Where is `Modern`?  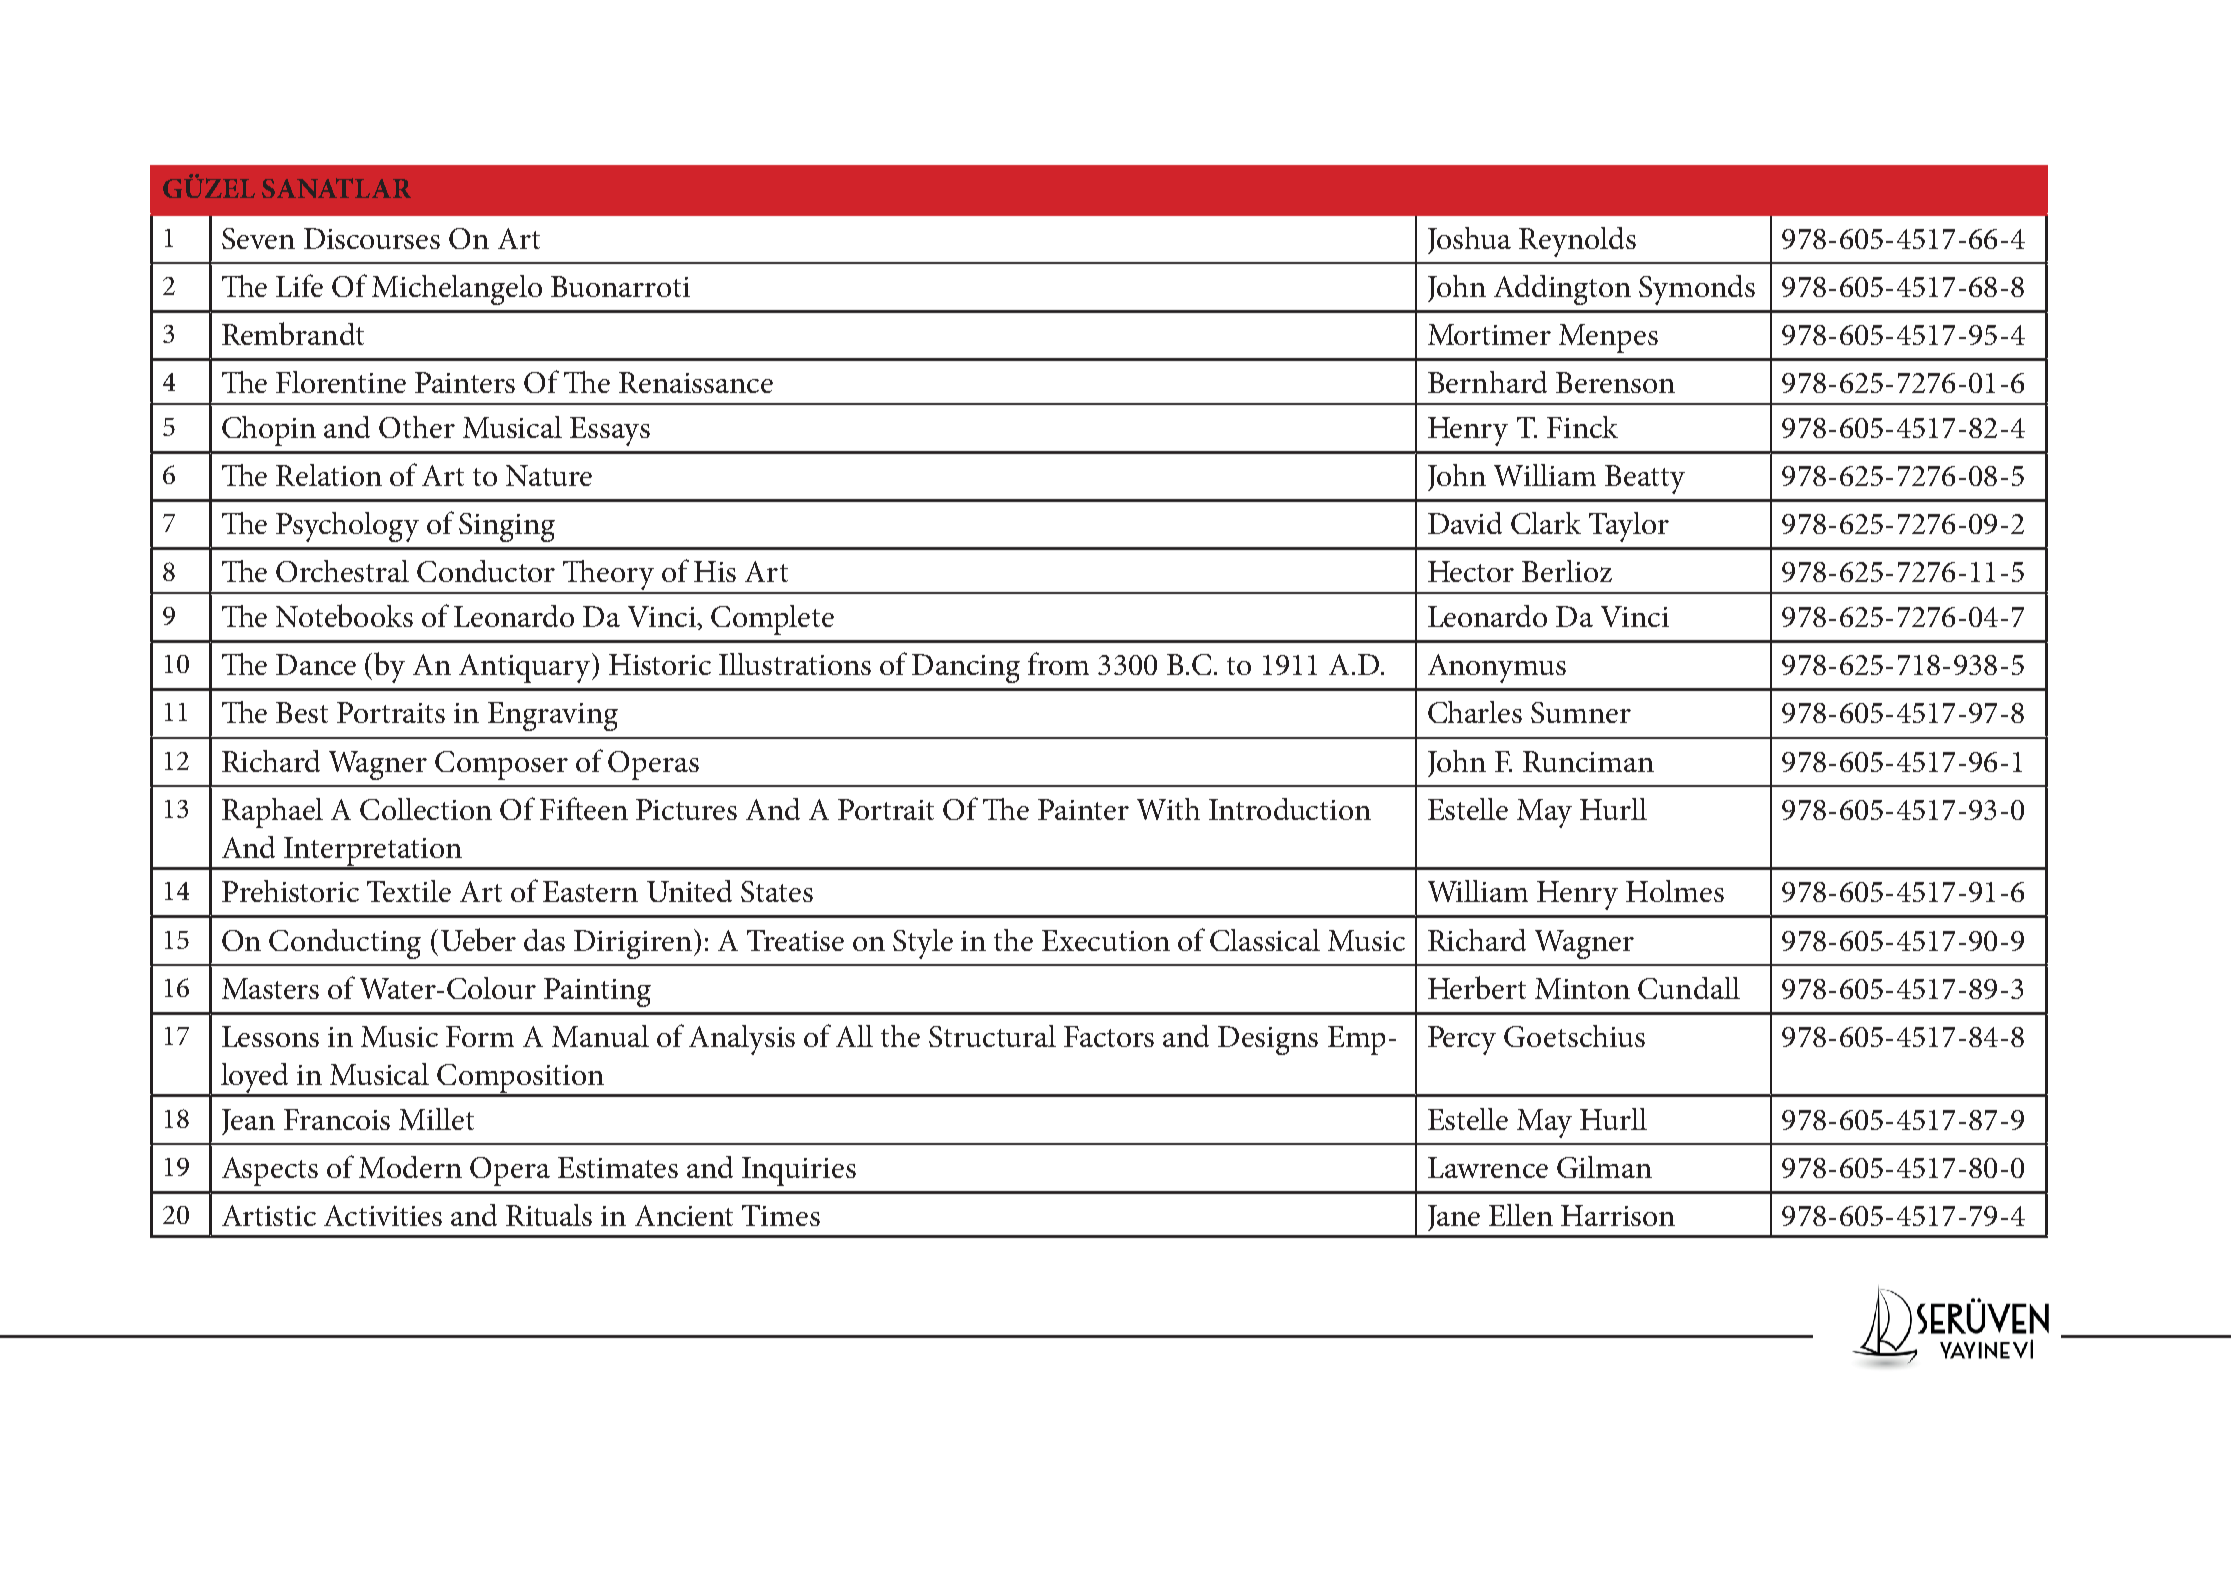
Modern is located at coordinates (410, 1167).
